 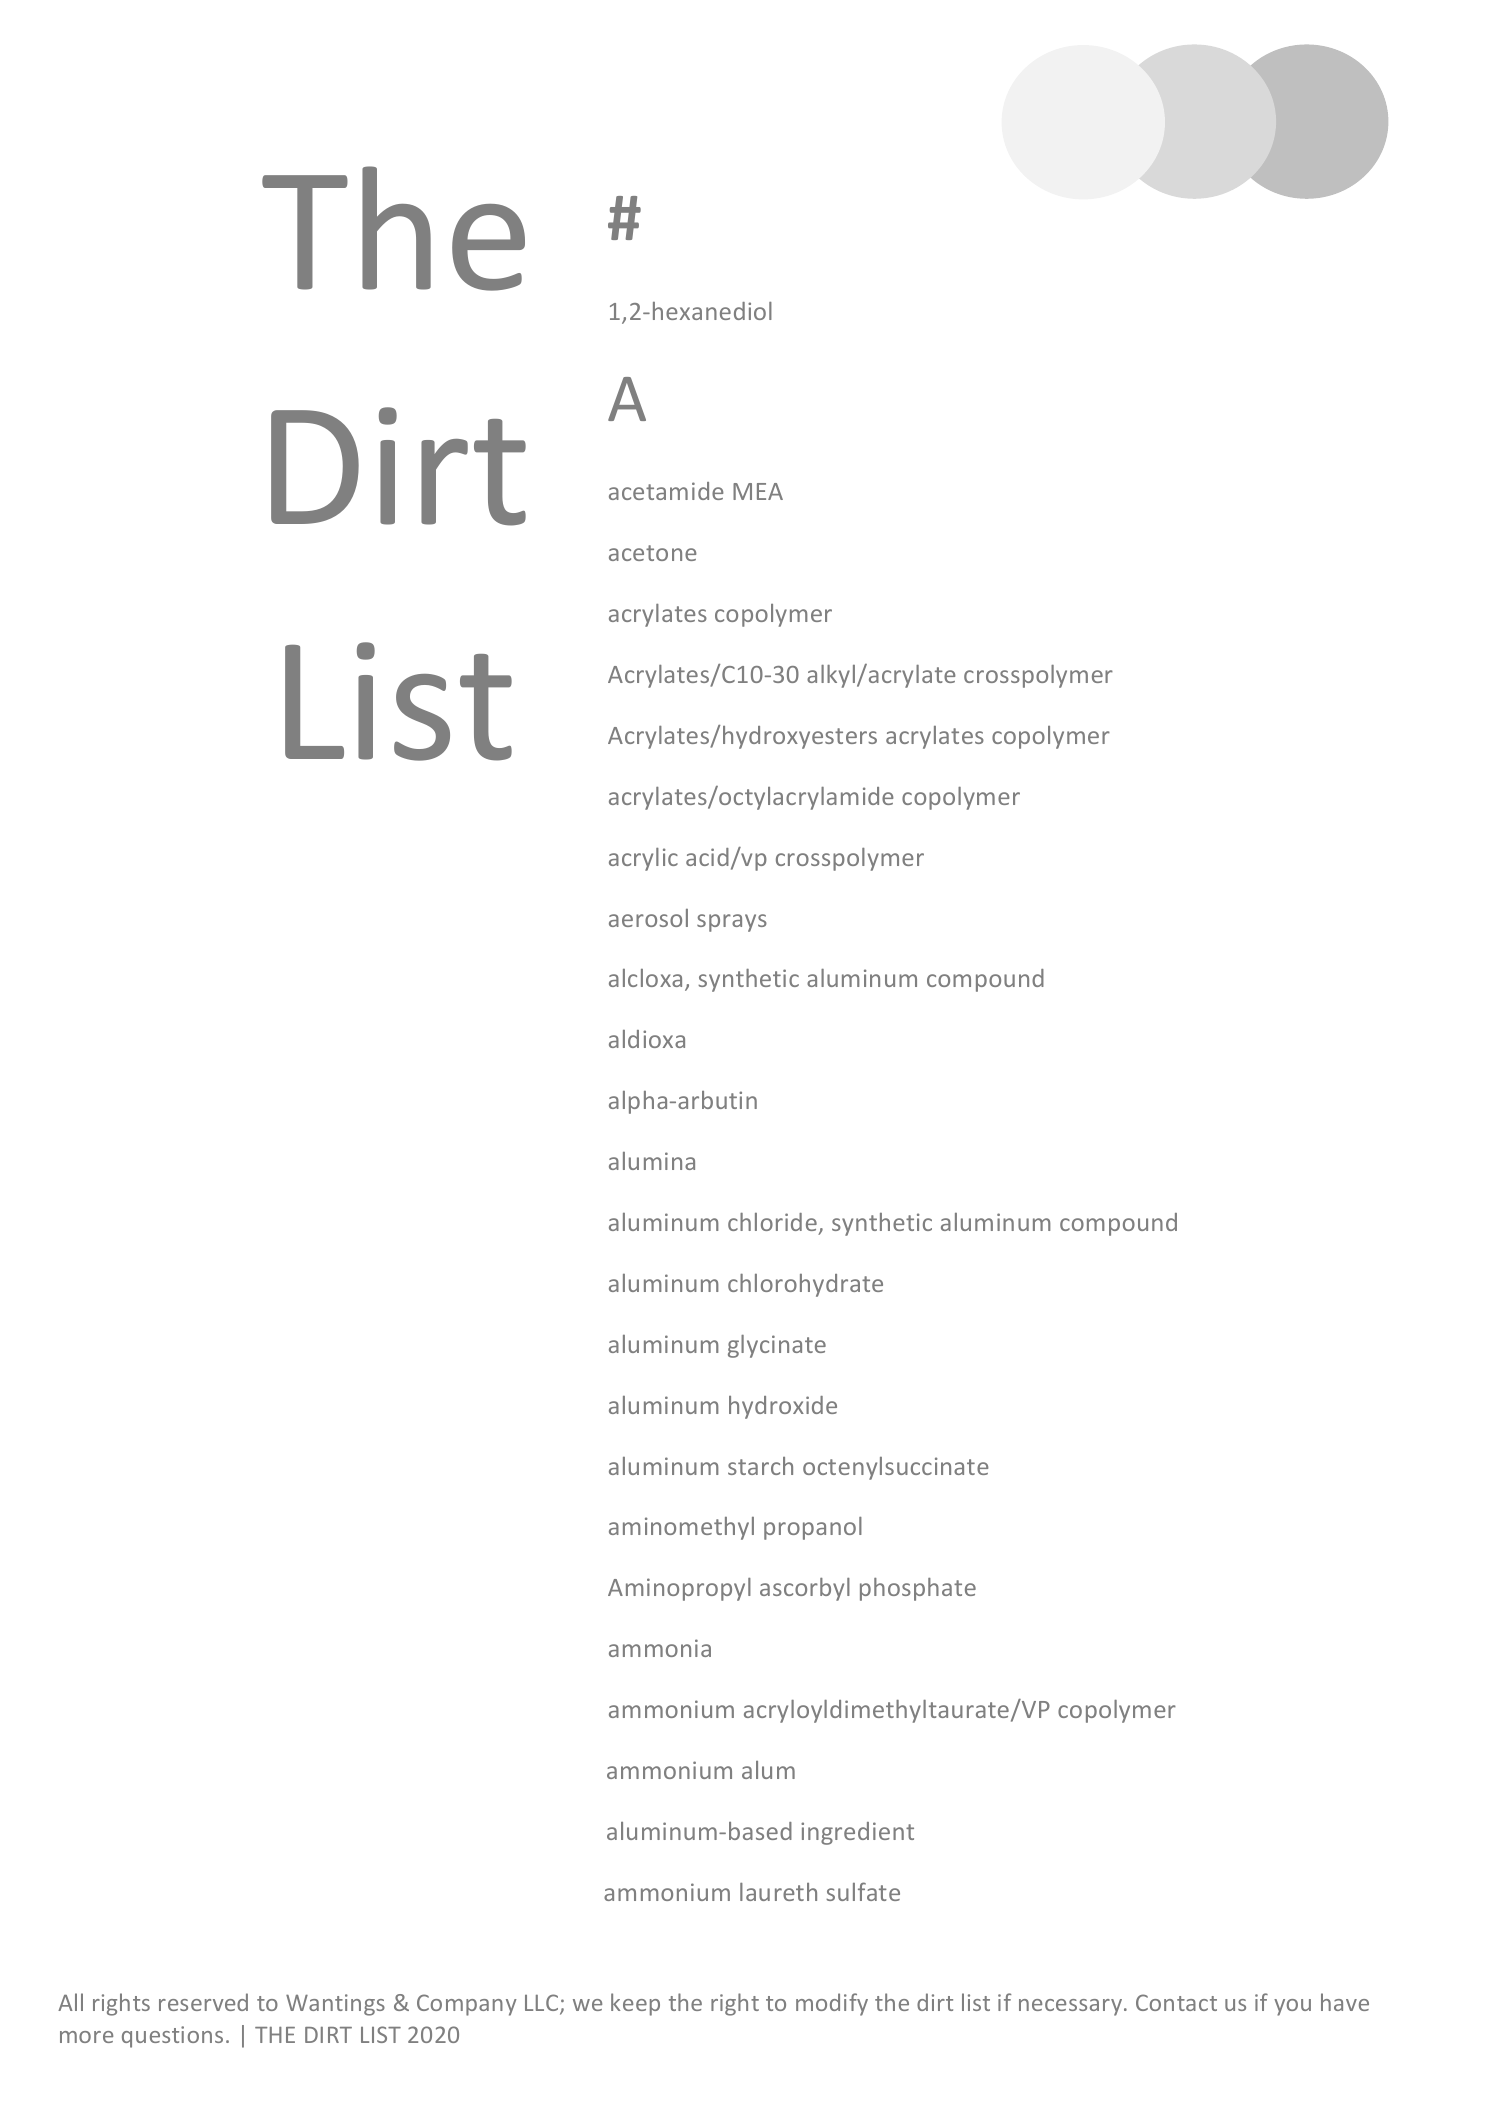 I want to click on chloride, so click(x=772, y=1222).
